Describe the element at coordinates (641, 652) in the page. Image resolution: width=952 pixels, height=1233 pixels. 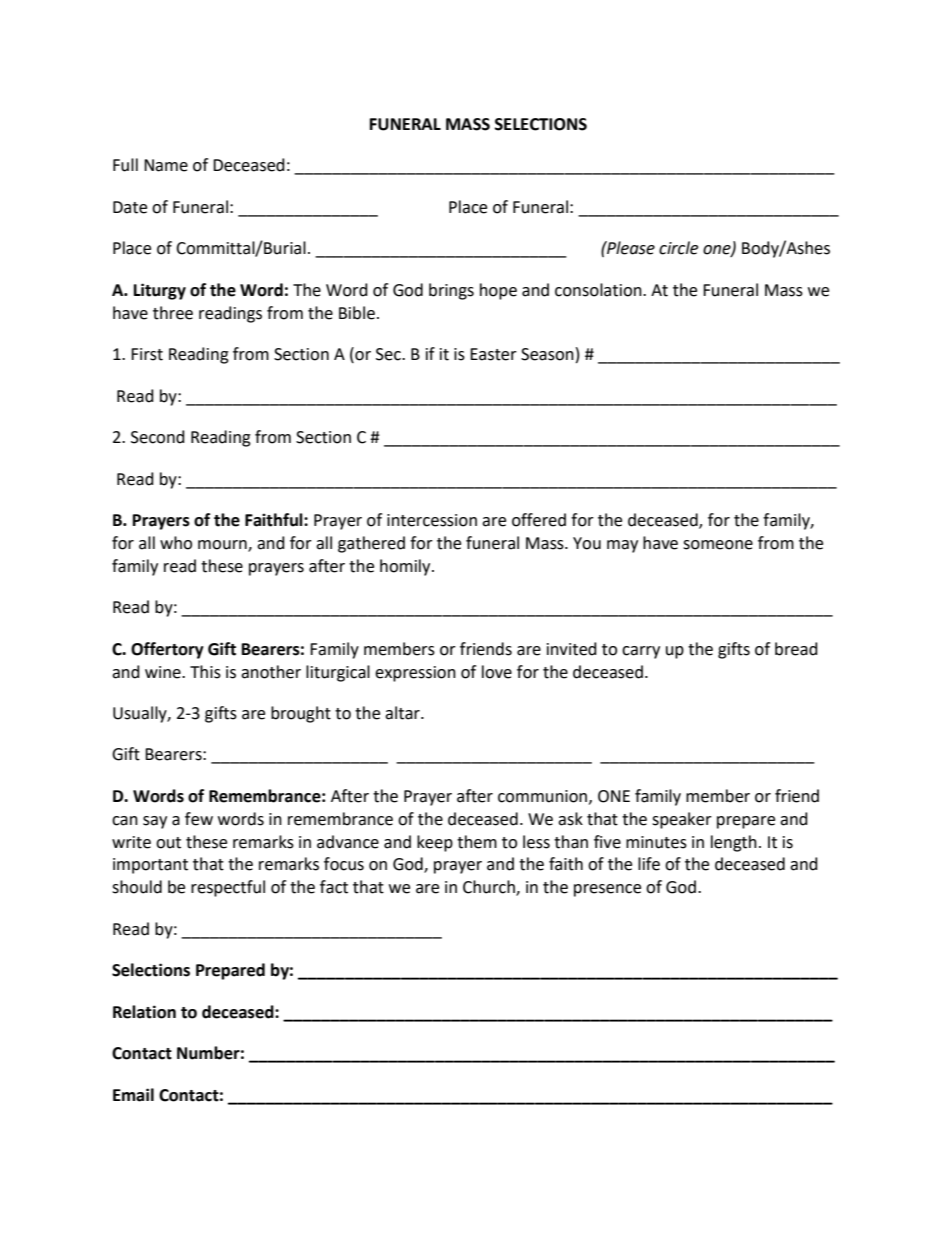
I see `carry` at that location.
